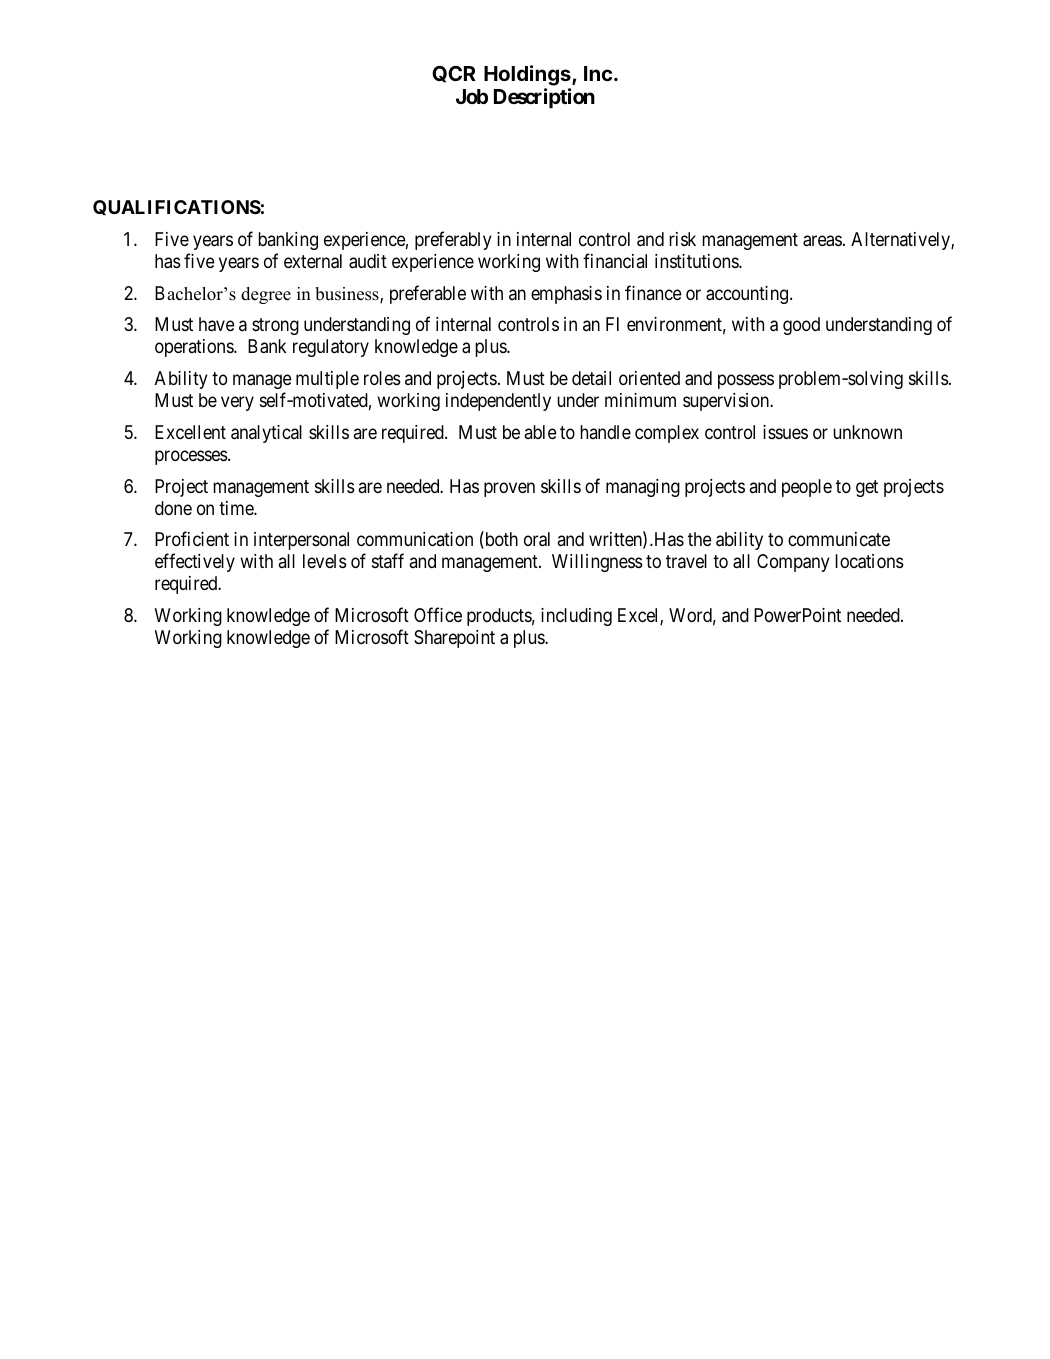 The image size is (1050, 1359). Describe the element at coordinates (822, 241) in the page. I see `areas` at that location.
